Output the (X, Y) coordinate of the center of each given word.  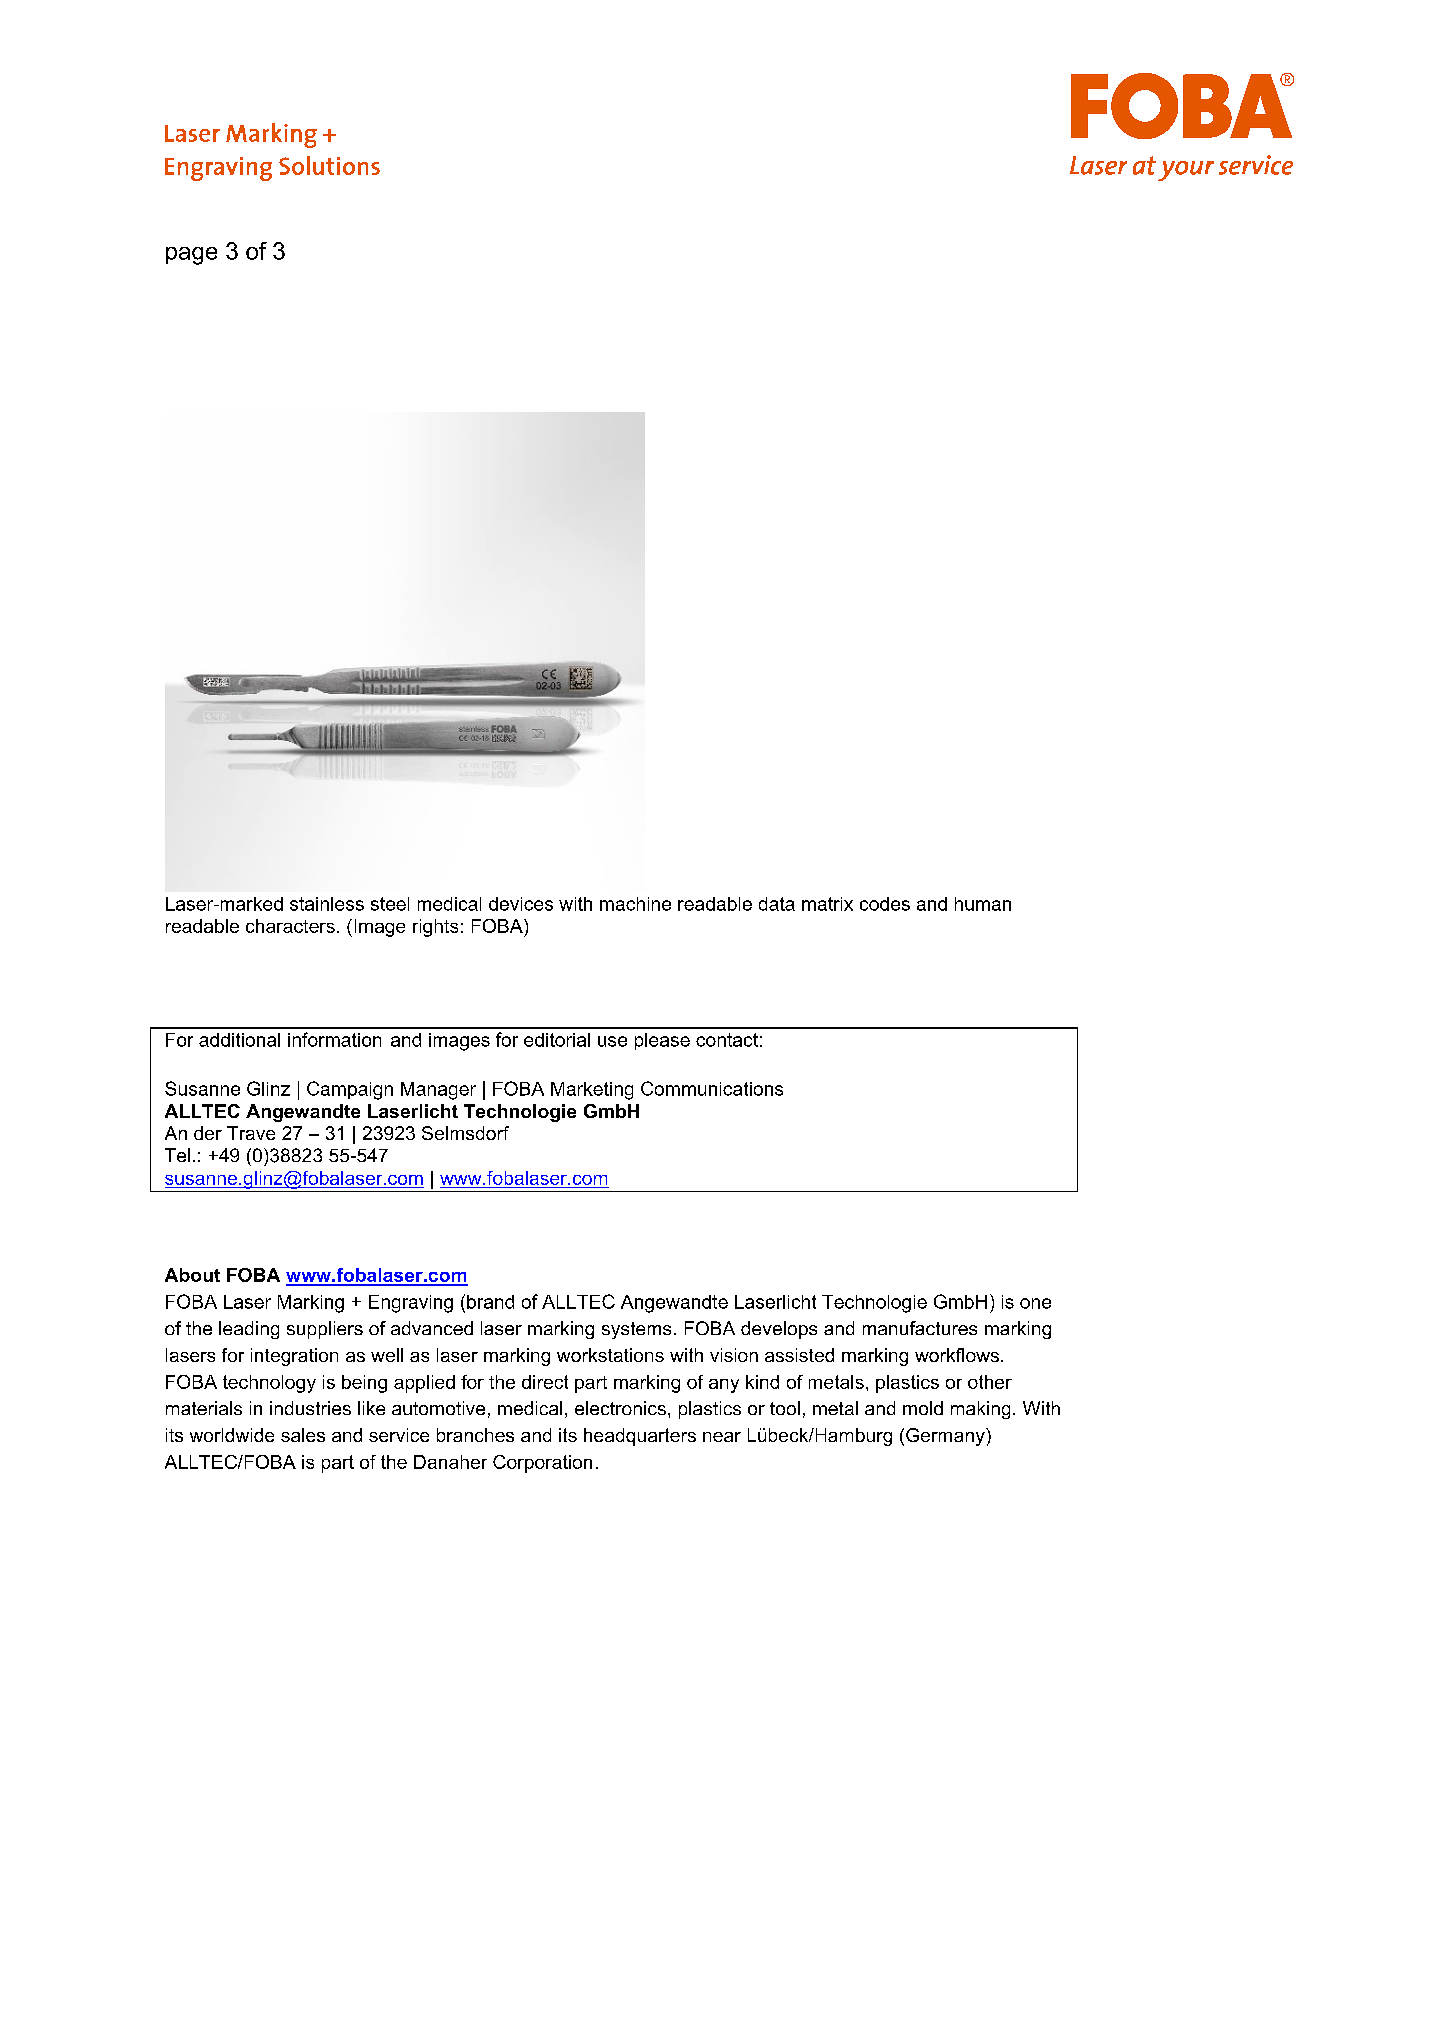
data (777, 904)
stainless (327, 904)
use (612, 1041)
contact (727, 1040)
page (191, 256)
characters (290, 926)
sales (303, 1435)
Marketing (592, 1091)
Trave (251, 1133)
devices (521, 904)
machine (635, 904)
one (1035, 1303)
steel (390, 904)
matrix (827, 904)
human (983, 904)
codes (885, 904)
